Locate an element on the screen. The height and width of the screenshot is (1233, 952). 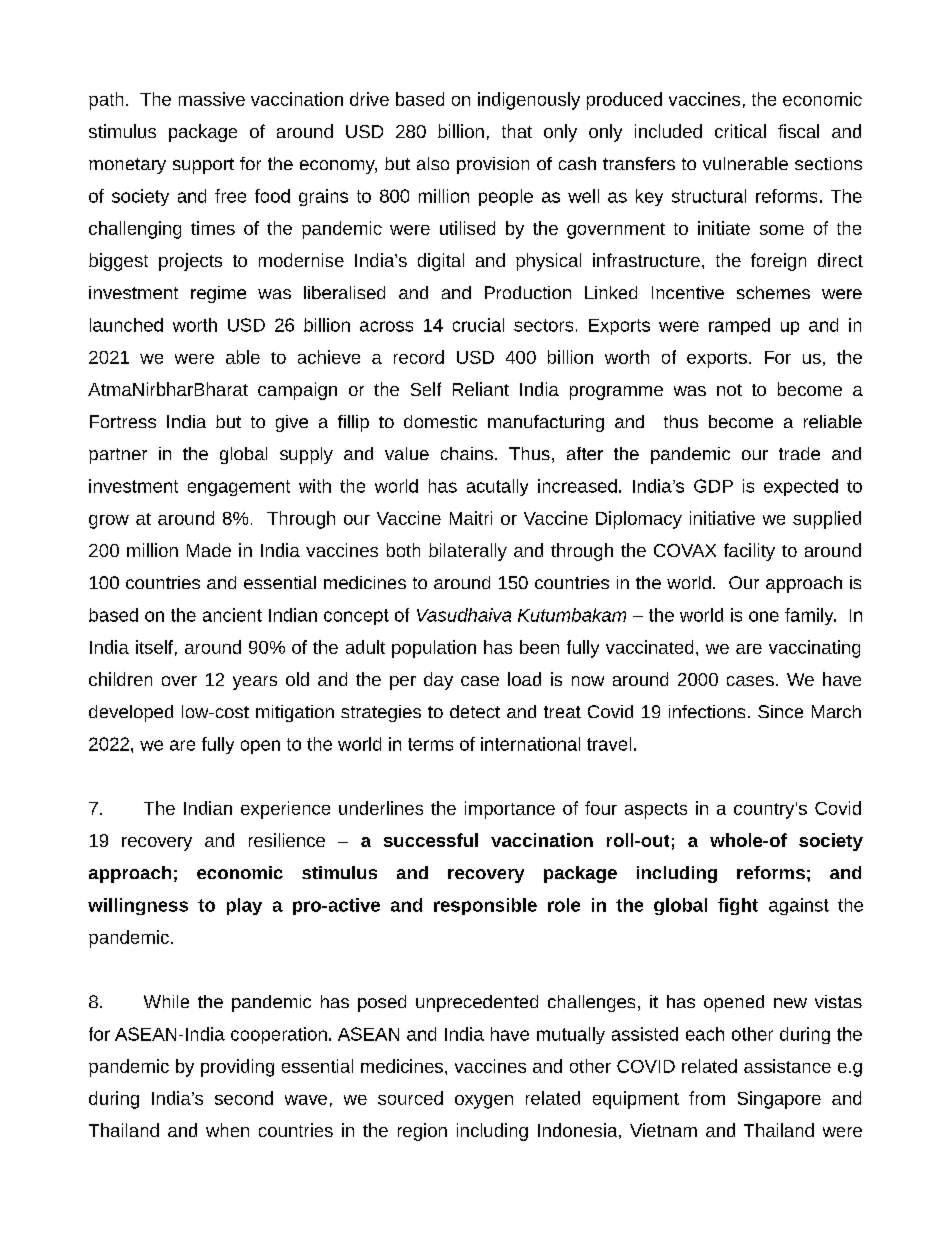
ancient is located at coordinates (232, 615).
